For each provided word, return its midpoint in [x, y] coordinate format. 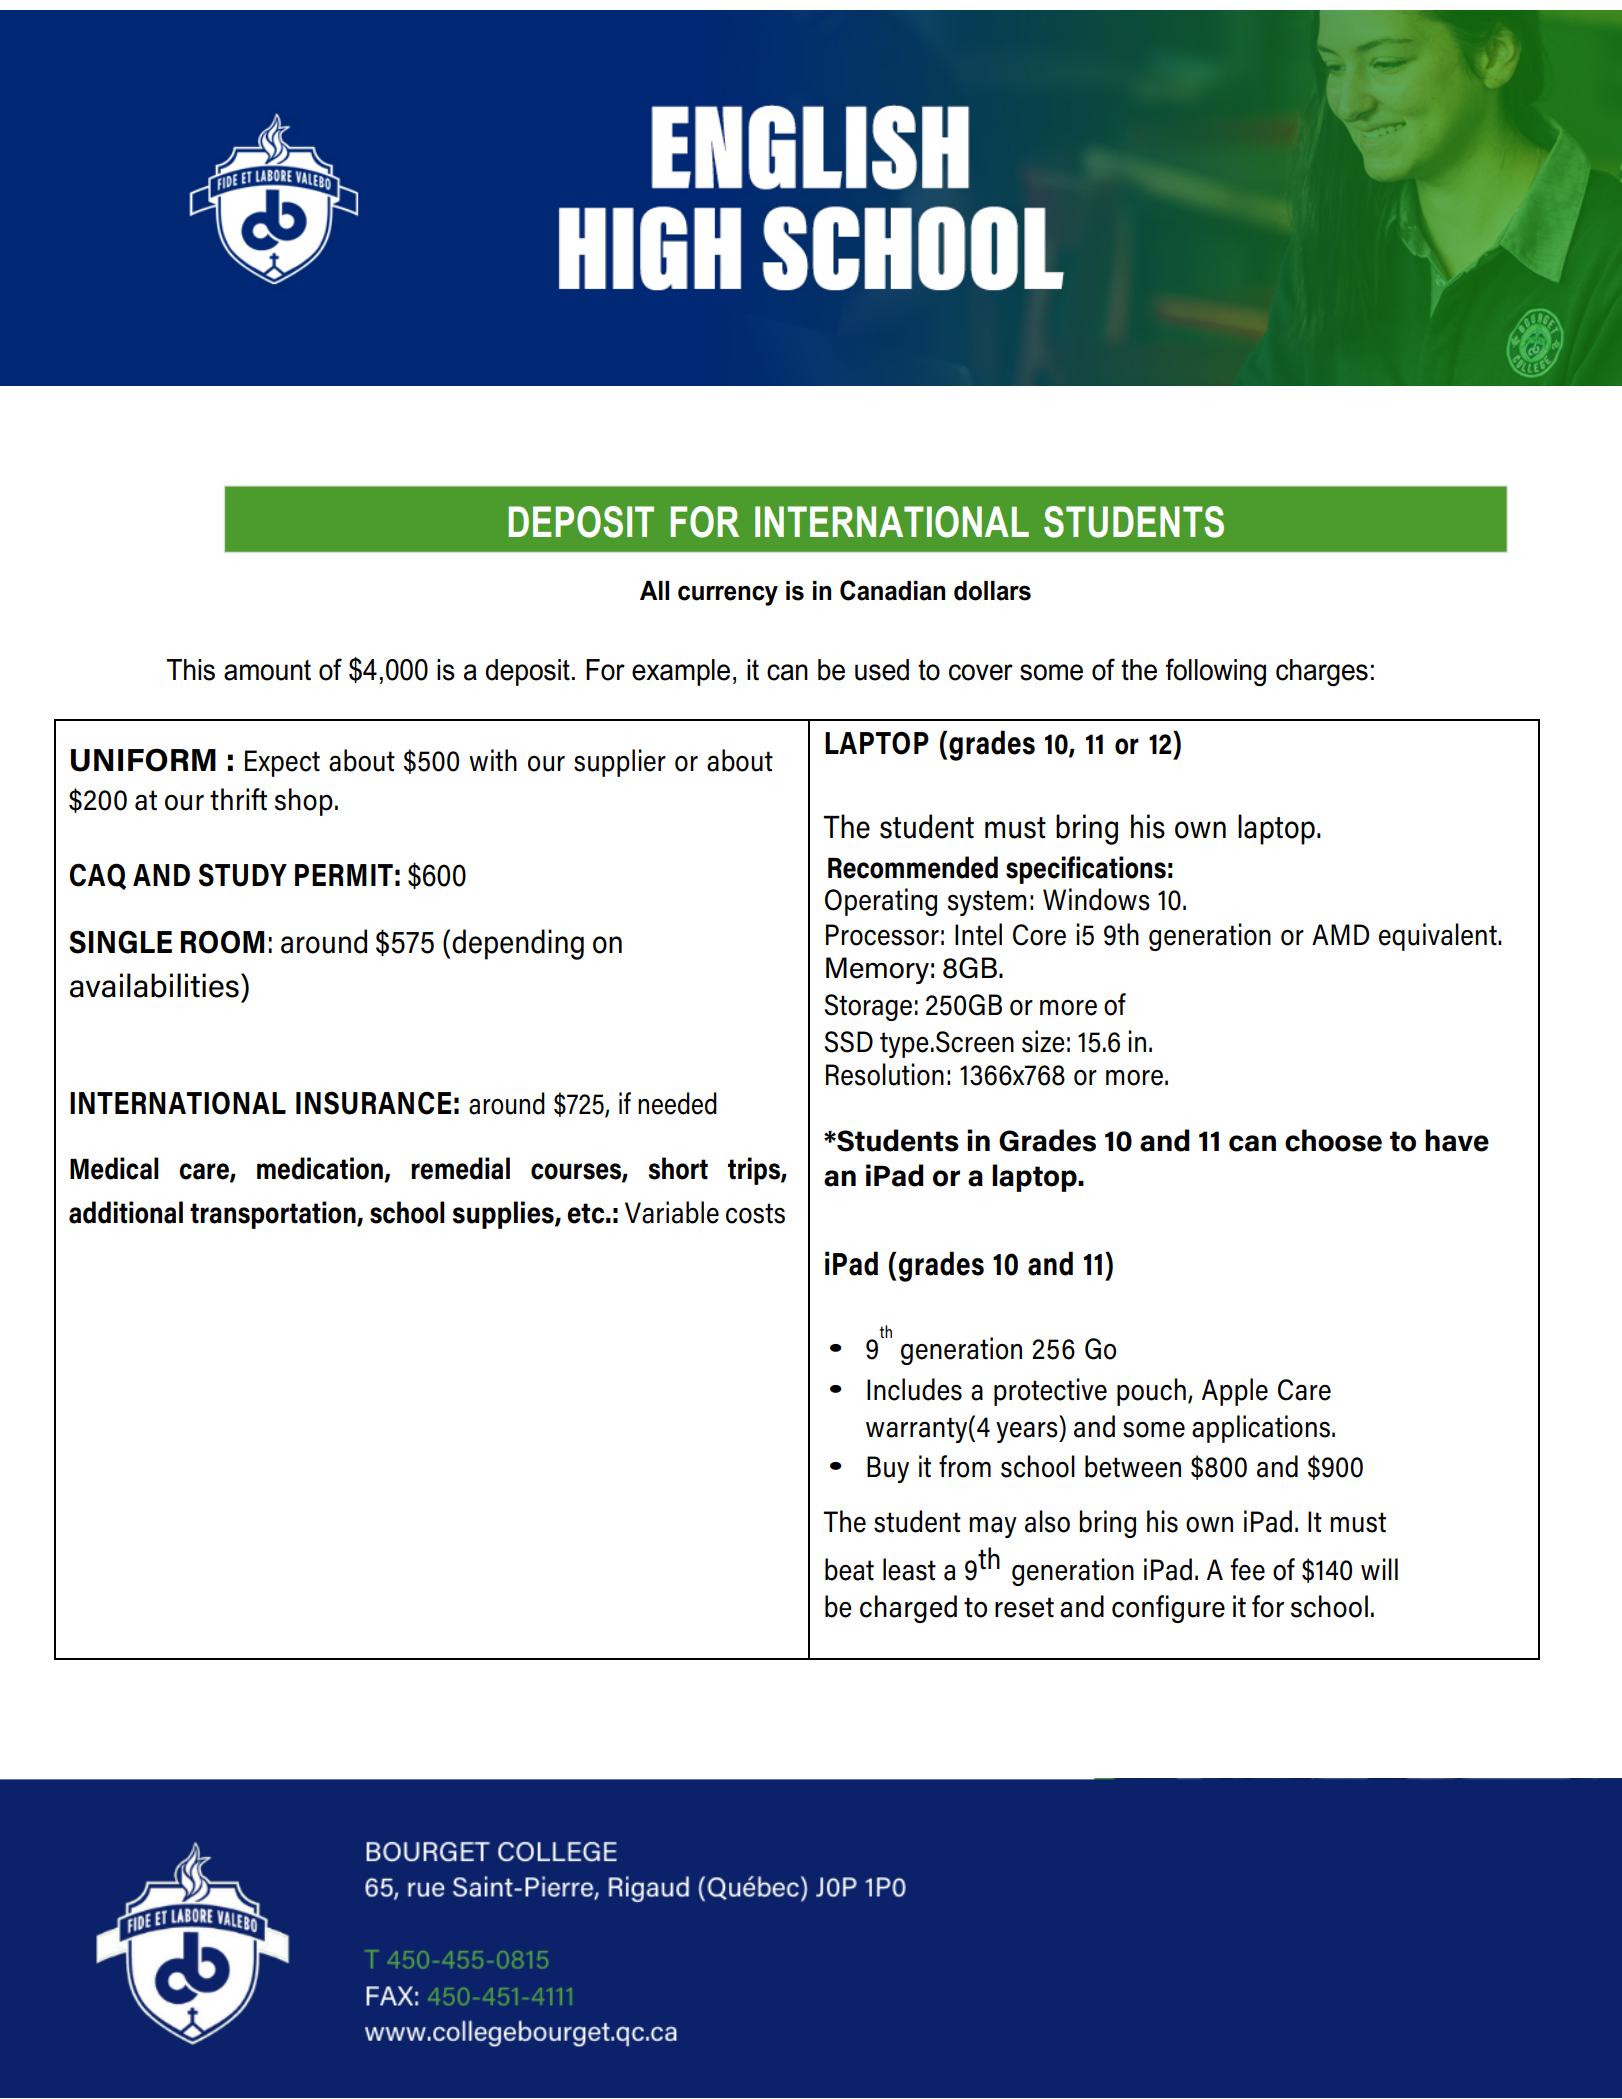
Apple [1235, 1392]
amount [267, 670]
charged [908, 1609]
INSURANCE [374, 1103]
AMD [1341, 934]
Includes [914, 1389]
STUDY [243, 875]
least [909, 1569]
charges [1322, 672]
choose [1333, 1140]
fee [1247, 1569]
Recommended [913, 867]
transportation [274, 1215]
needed [677, 1103]
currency [728, 596]
